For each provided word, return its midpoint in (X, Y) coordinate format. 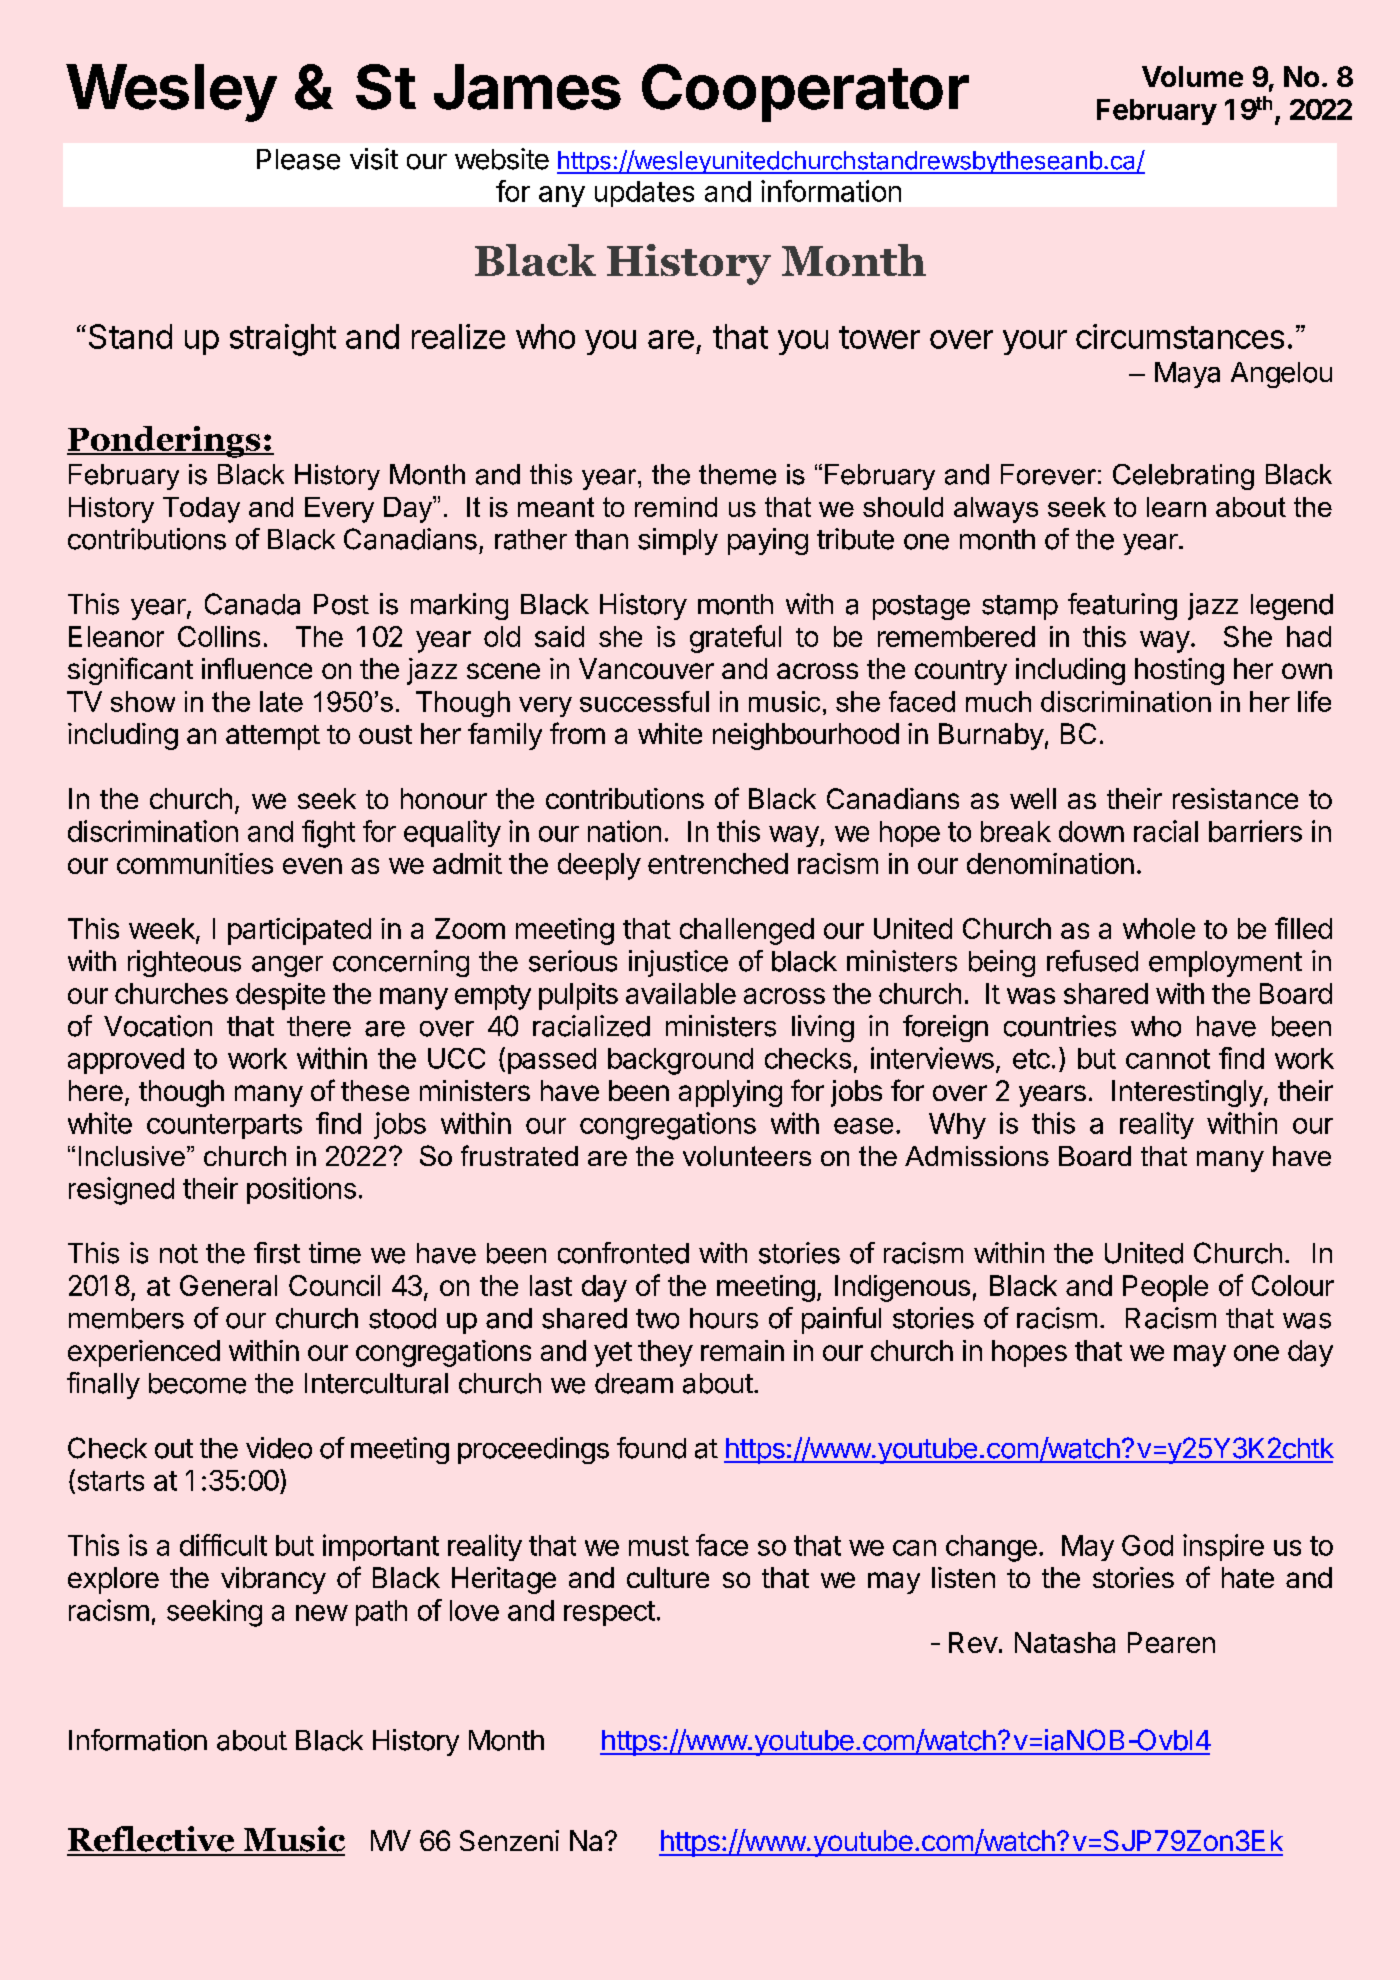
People (1165, 1288)
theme (737, 474)
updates (644, 194)
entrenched (718, 863)
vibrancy (273, 1580)
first (277, 1253)
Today (201, 510)
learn (1176, 507)
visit (374, 159)
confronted (623, 1253)
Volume (1192, 76)
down (1091, 831)
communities (195, 863)
